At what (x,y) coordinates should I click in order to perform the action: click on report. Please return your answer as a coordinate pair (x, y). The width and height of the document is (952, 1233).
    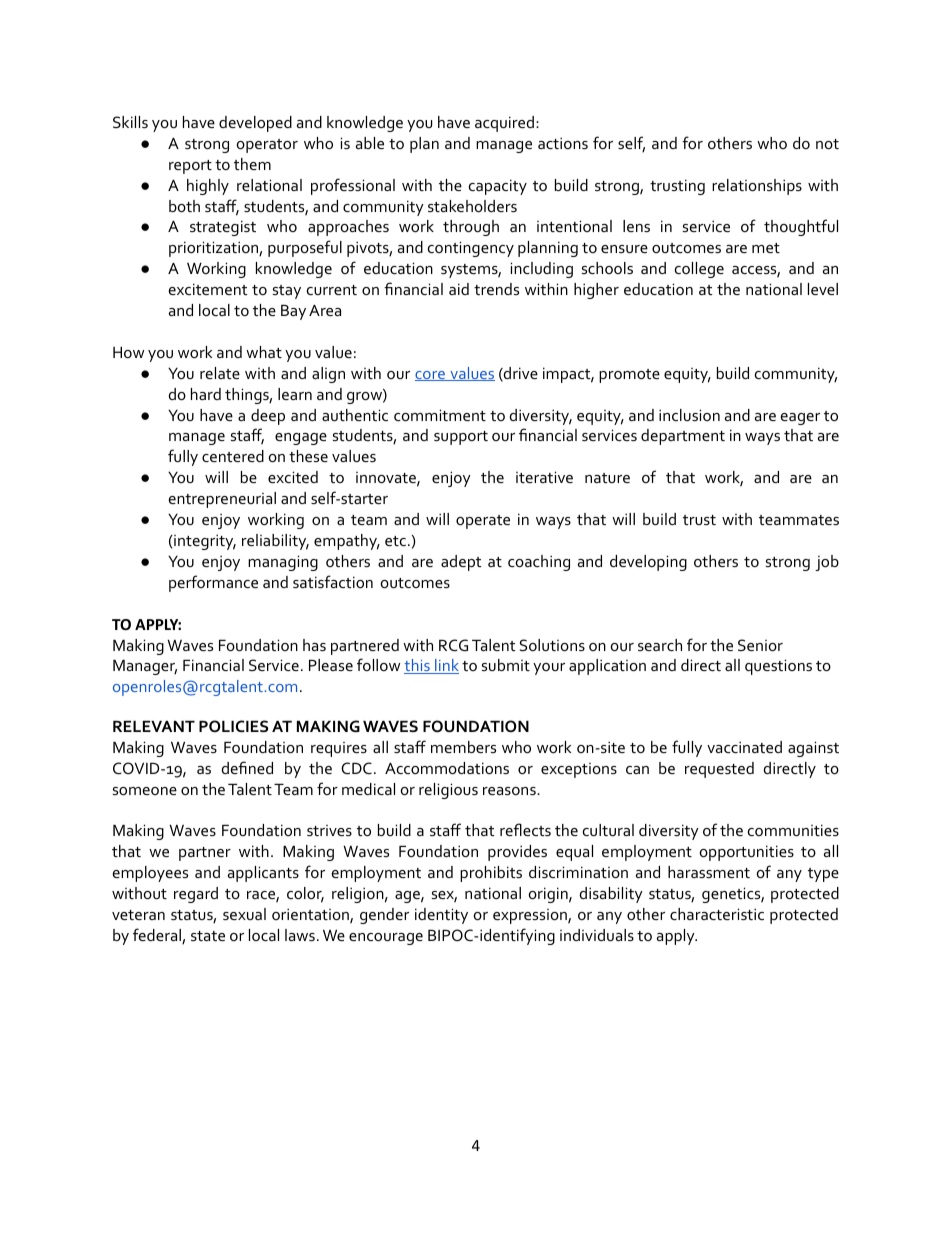
    Looking at the image, I should click on (190, 167).
